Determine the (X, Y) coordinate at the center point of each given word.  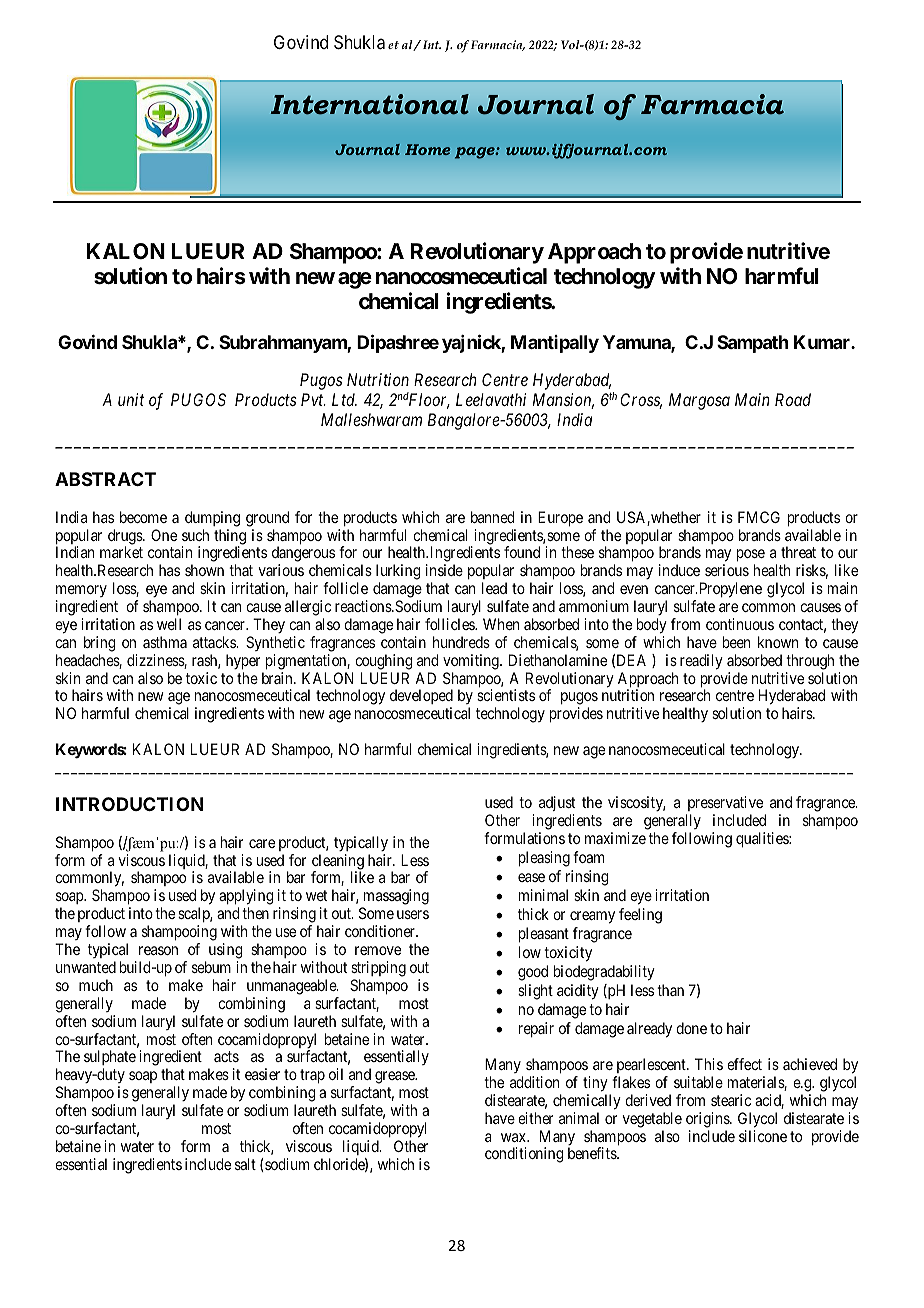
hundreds (461, 642)
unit (131, 399)
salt (245, 1164)
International (370, 104)
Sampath (752, 344)
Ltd (344, 399)
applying (246, 898)
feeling (640, 916)
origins (708, 1120)
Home (427, 149)
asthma (165, 642)
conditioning (524, 1155)
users (413, 914)
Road (793, 399)
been (736, 642)
